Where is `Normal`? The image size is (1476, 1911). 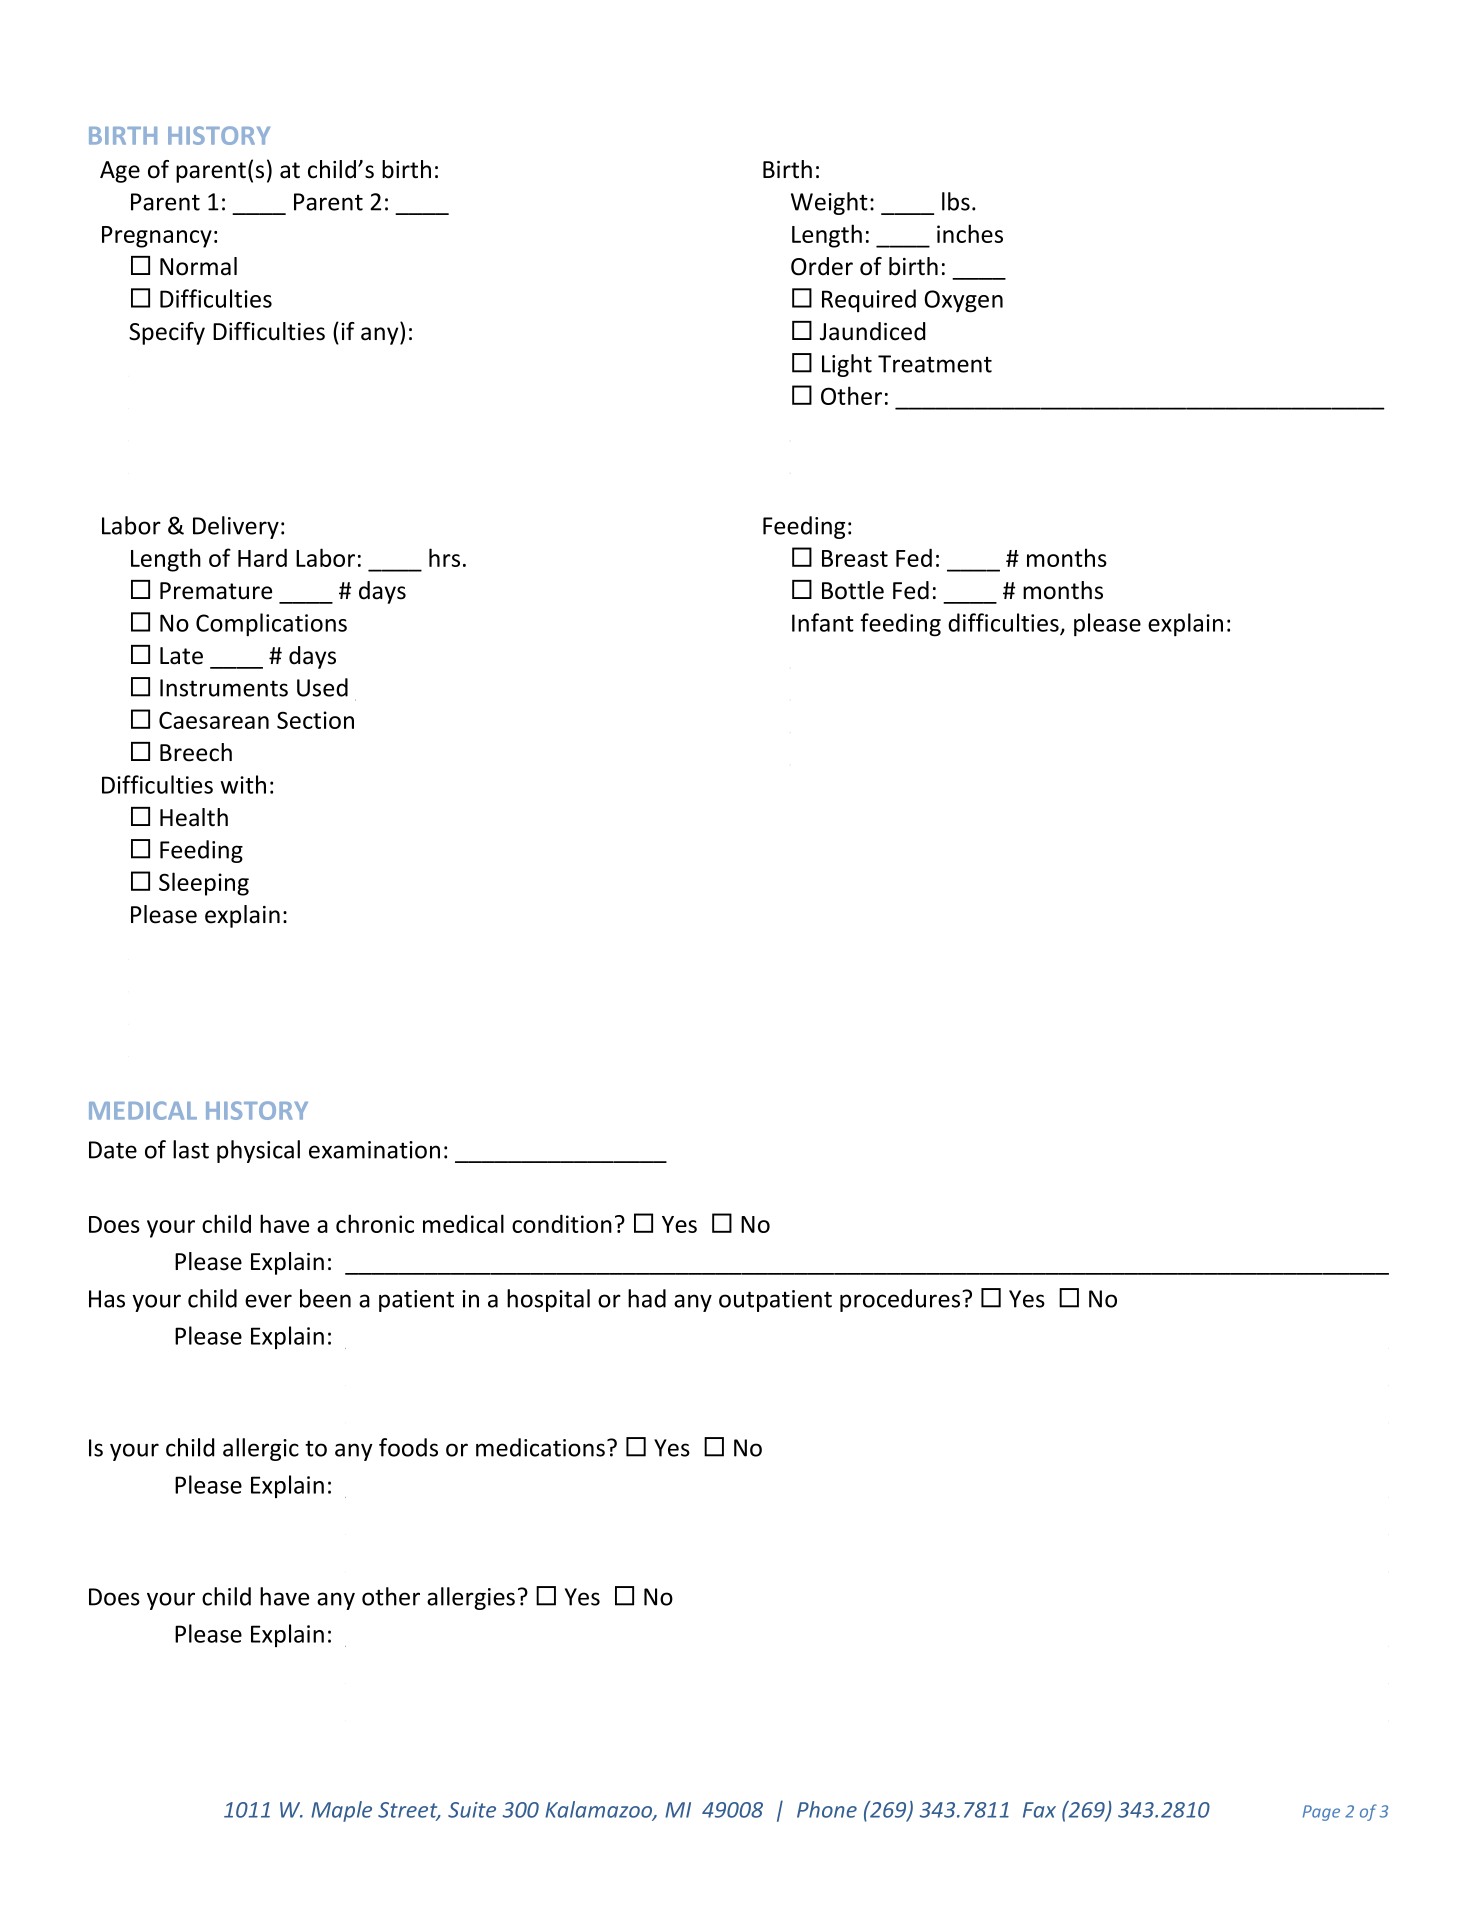 Normal is located at coordinates (198, 266).
